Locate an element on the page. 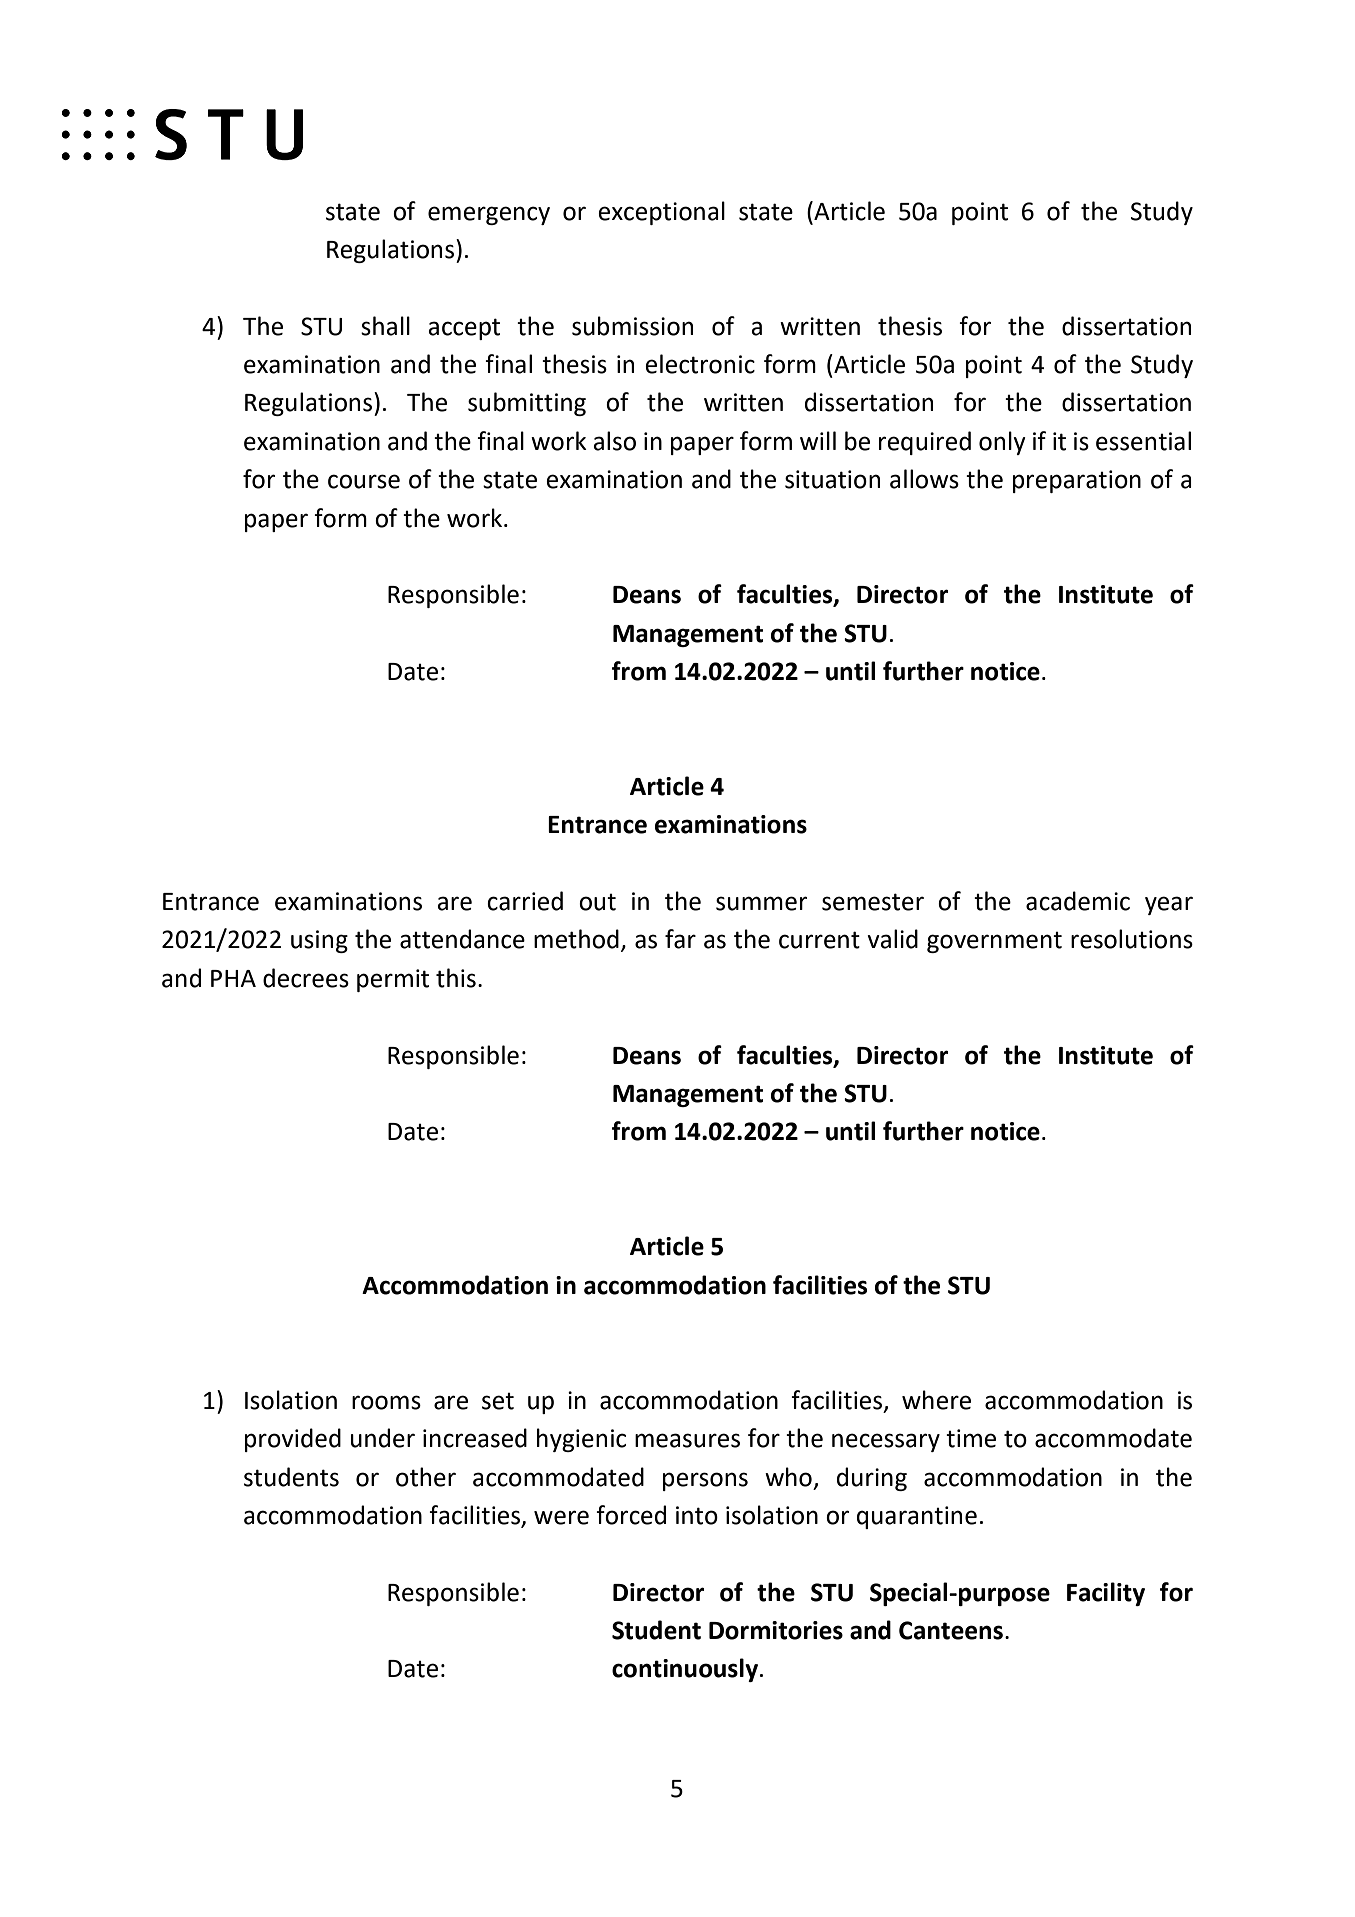 This page has width=1355, height=1917. only is located at coordinates (1002, 443).
